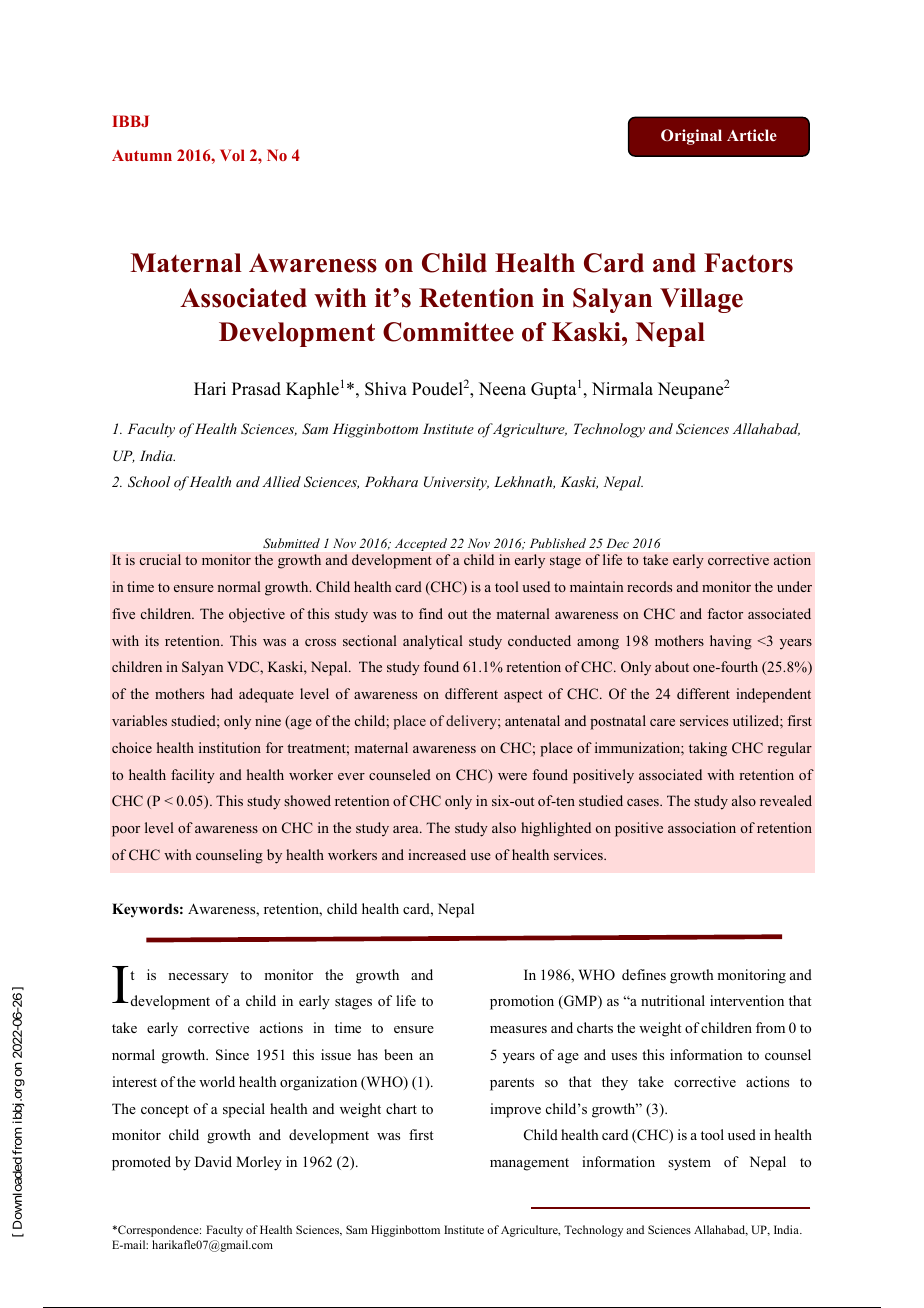  What do you see at coordinates (448, 332) in the page?
I see `Committee` at bounding box center [448, 332].
